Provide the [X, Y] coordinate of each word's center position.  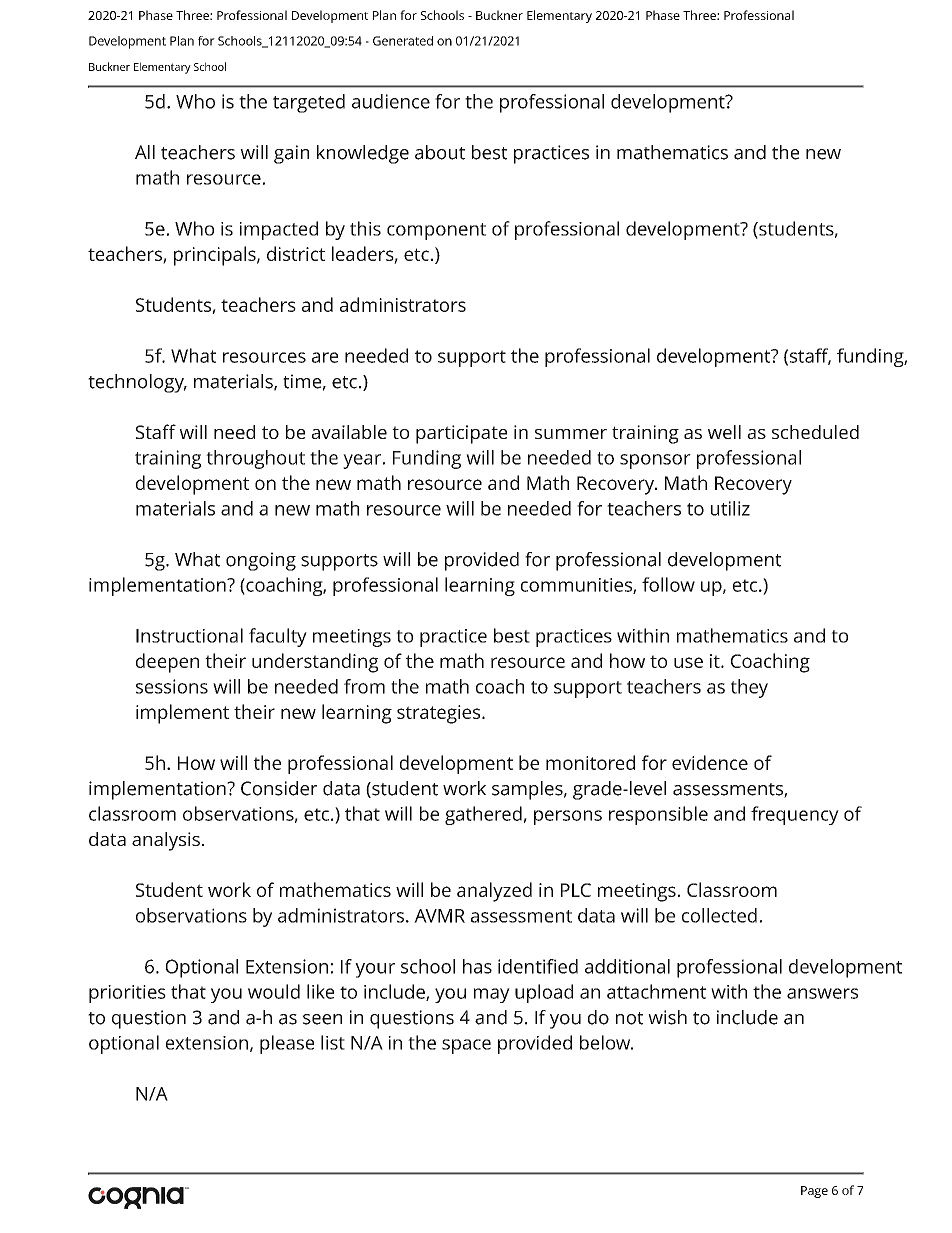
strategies [440, 714]
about [440, 152]
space [466, 1046]
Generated [403, 41]
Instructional [189, 635]
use [688, 662]
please [287, 1044]
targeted [309, 103]
